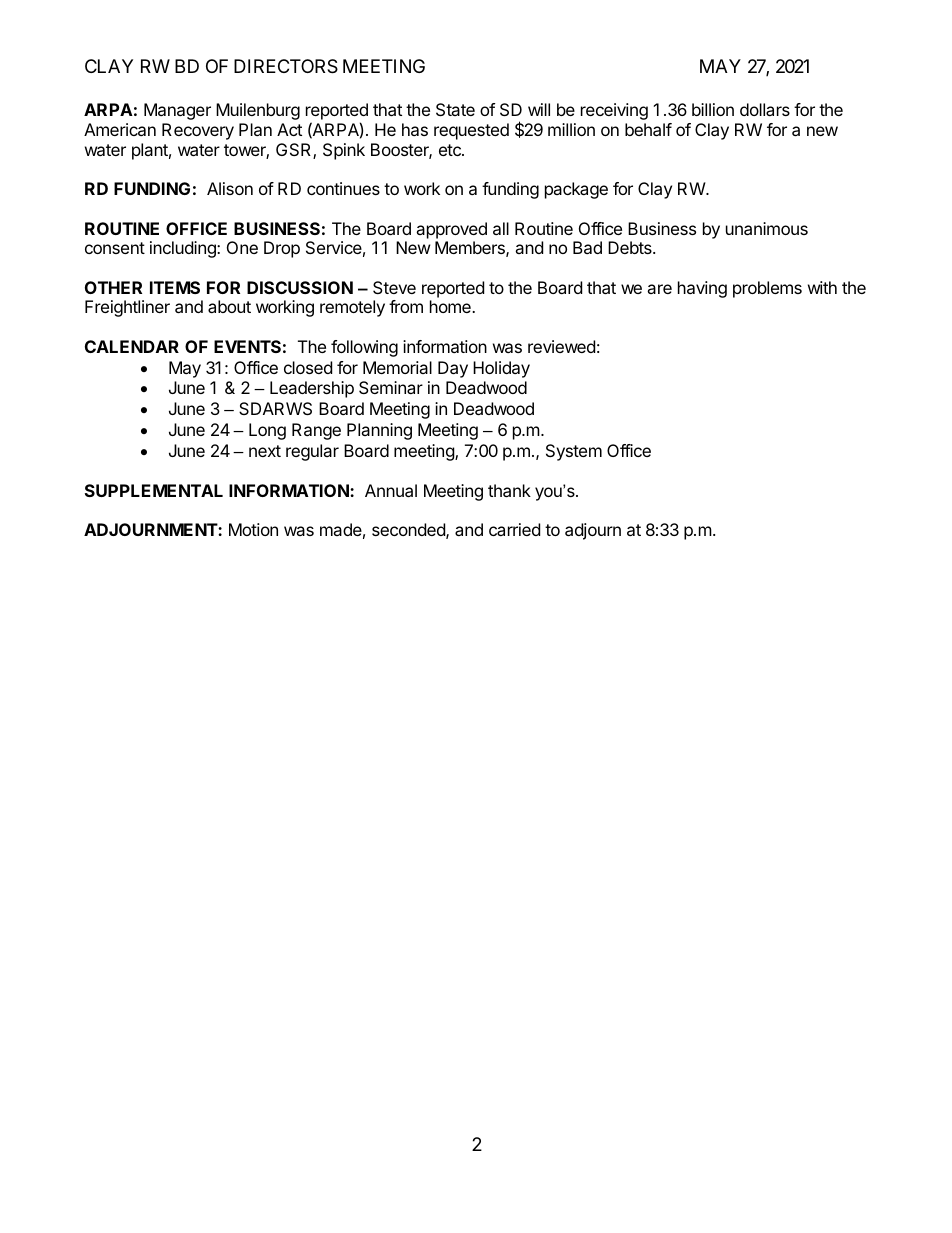 This image has width=952, height=1233. Describe the element at coordinates (253, 529) in the image. I see `Motion` at that location.
